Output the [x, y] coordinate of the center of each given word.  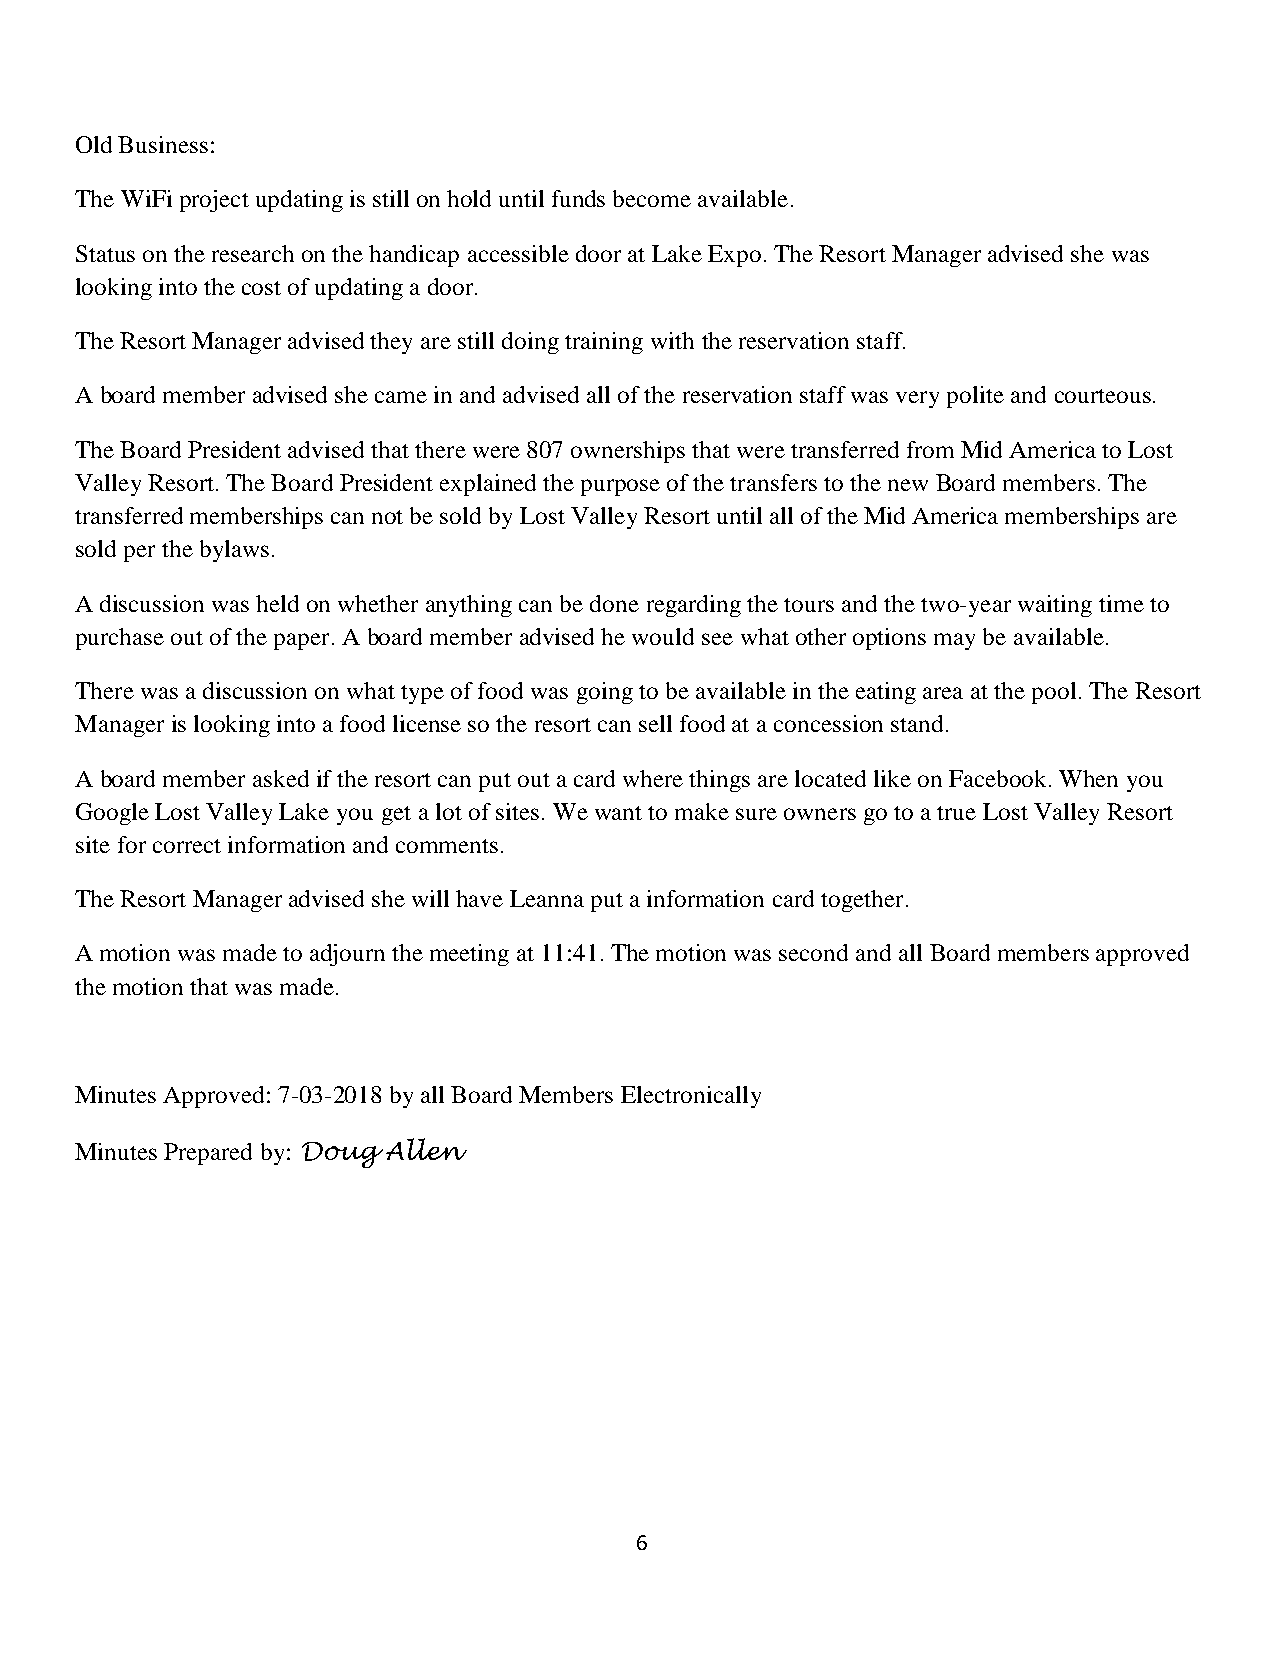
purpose [620, 487]
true [956, 813]
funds [578, 198]
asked [281, 778]
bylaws [234, 551]
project [214, 201]
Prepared [208, 1154]
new [908, 485]
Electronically [691, 1097]
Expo [734, 256]
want [618, 813]
